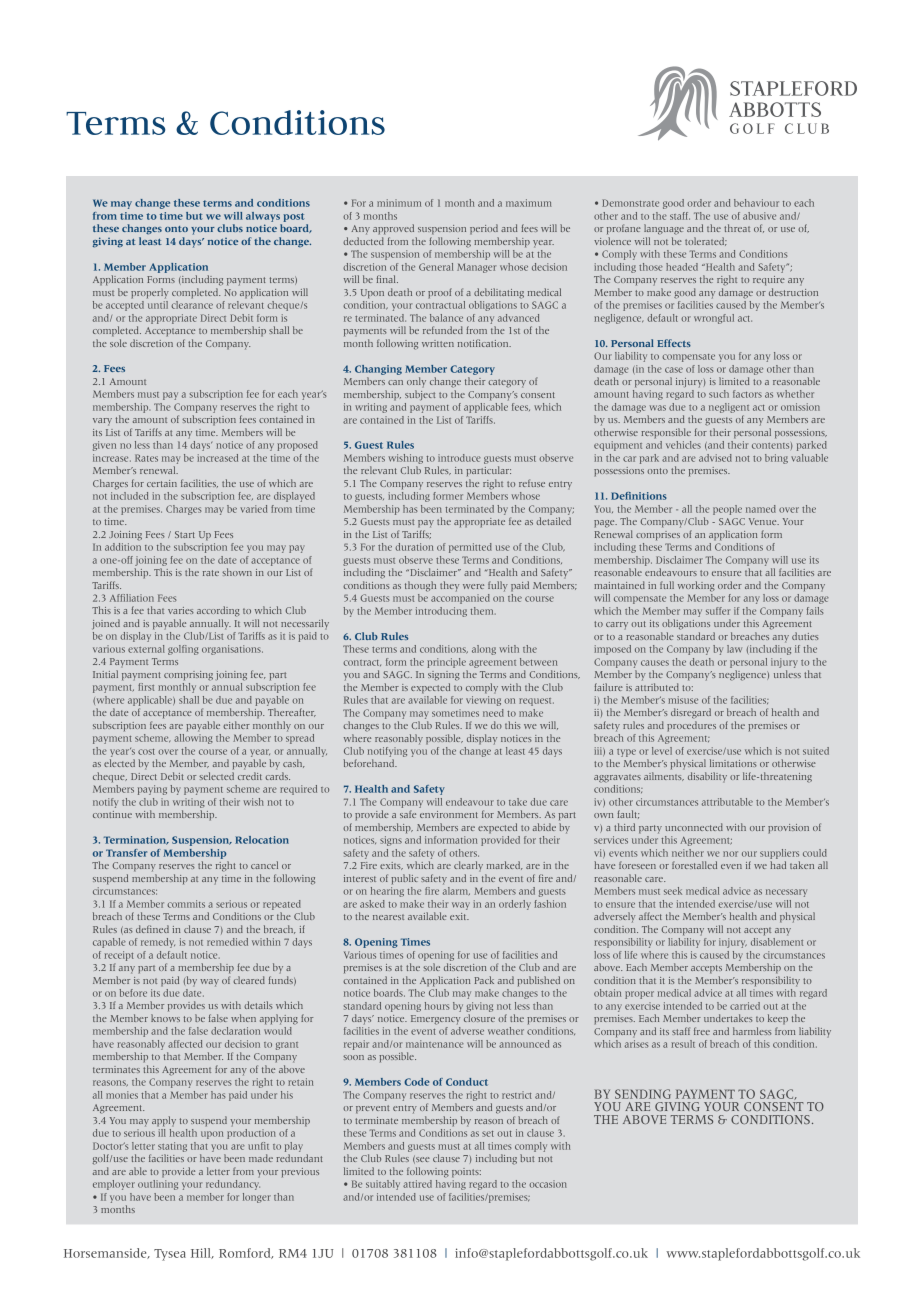 The width and height of the document is (924, 1308). Describe the element at coordinates (186, 904) in the document. I see `commits` at that location.
